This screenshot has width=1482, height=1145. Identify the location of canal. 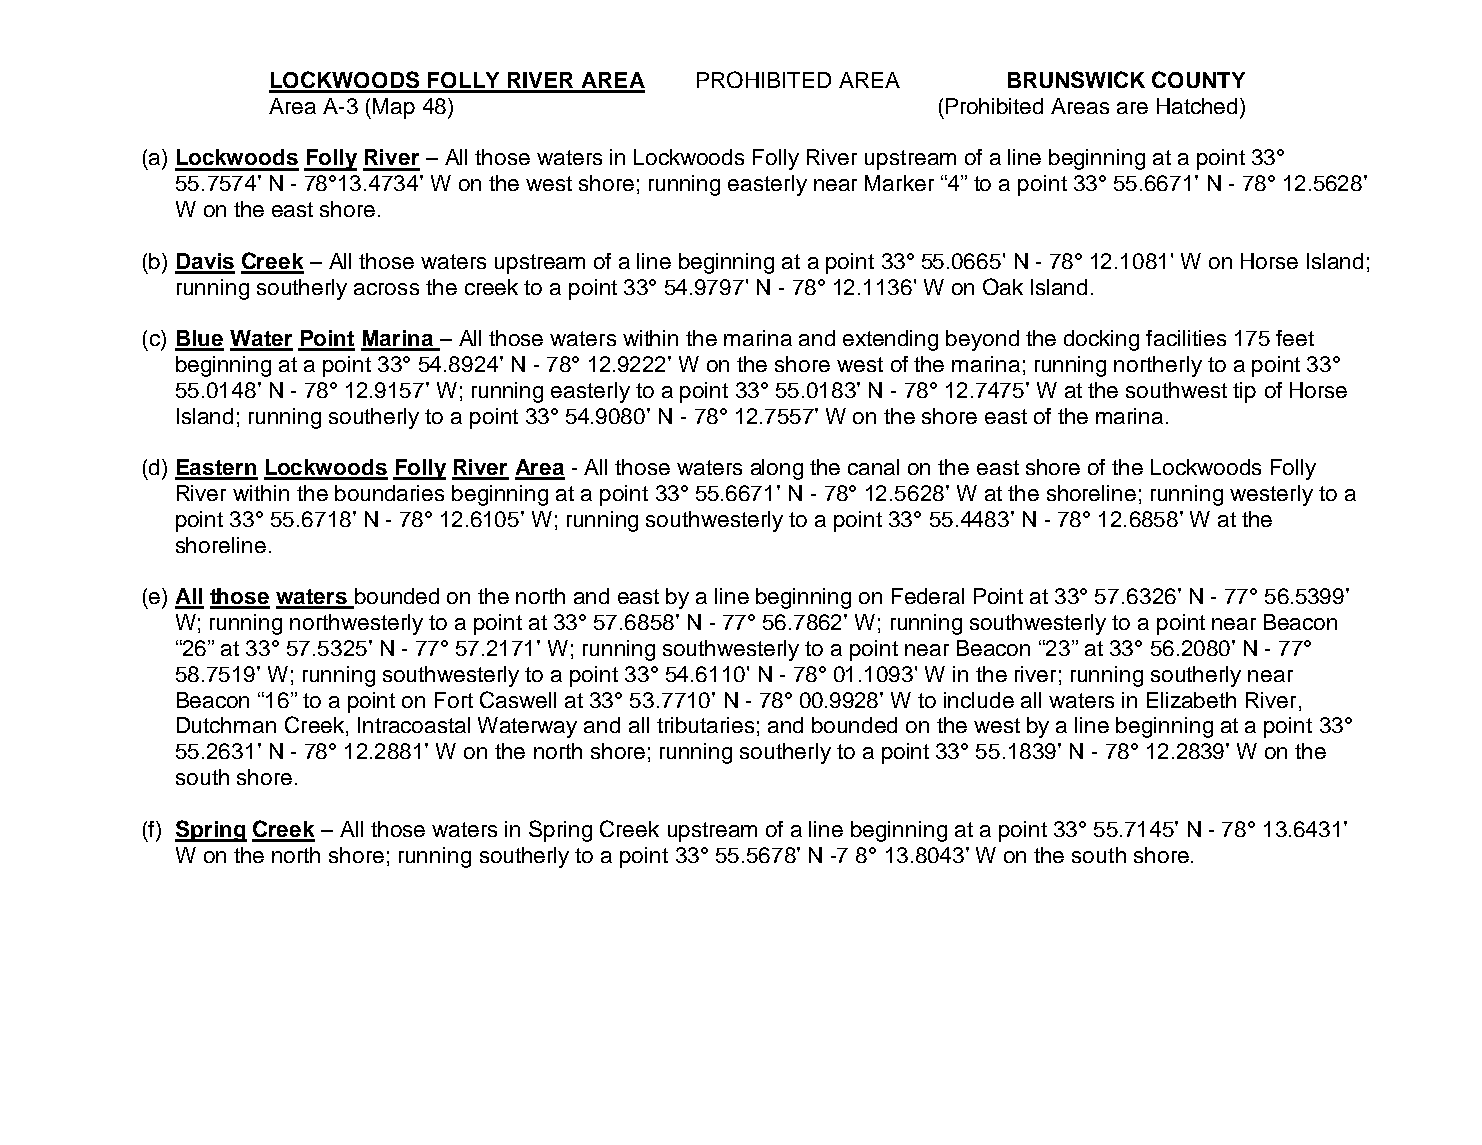
(873, 467).
